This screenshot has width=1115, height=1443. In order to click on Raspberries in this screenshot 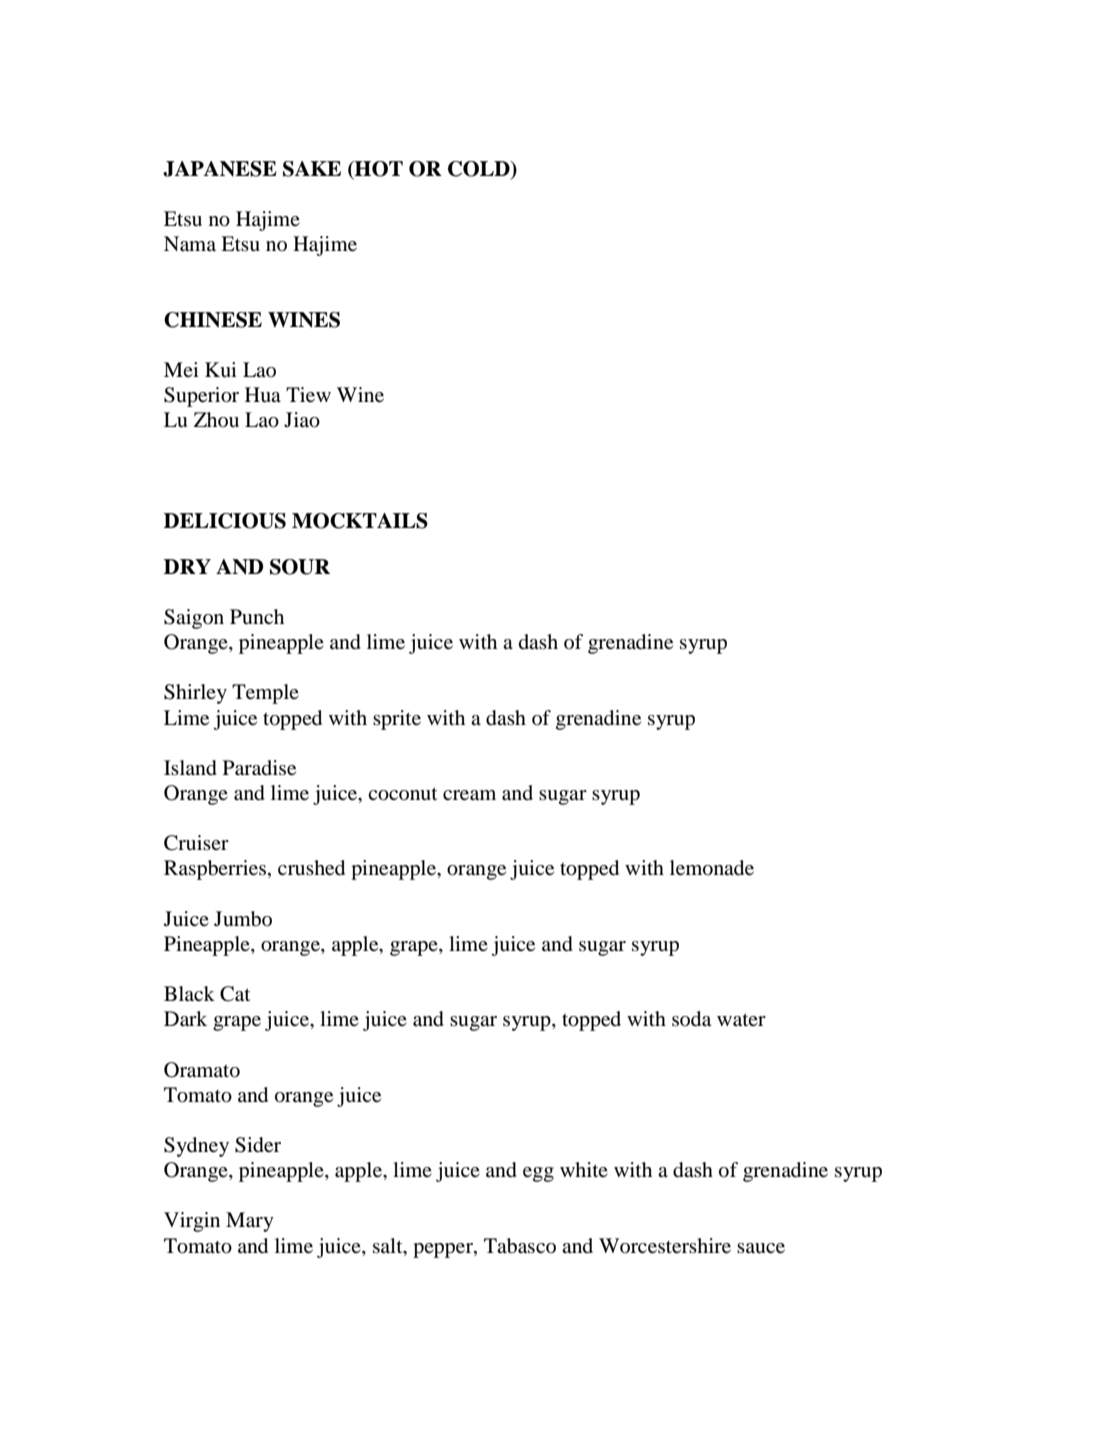, I will do `click(215, 870)`.
